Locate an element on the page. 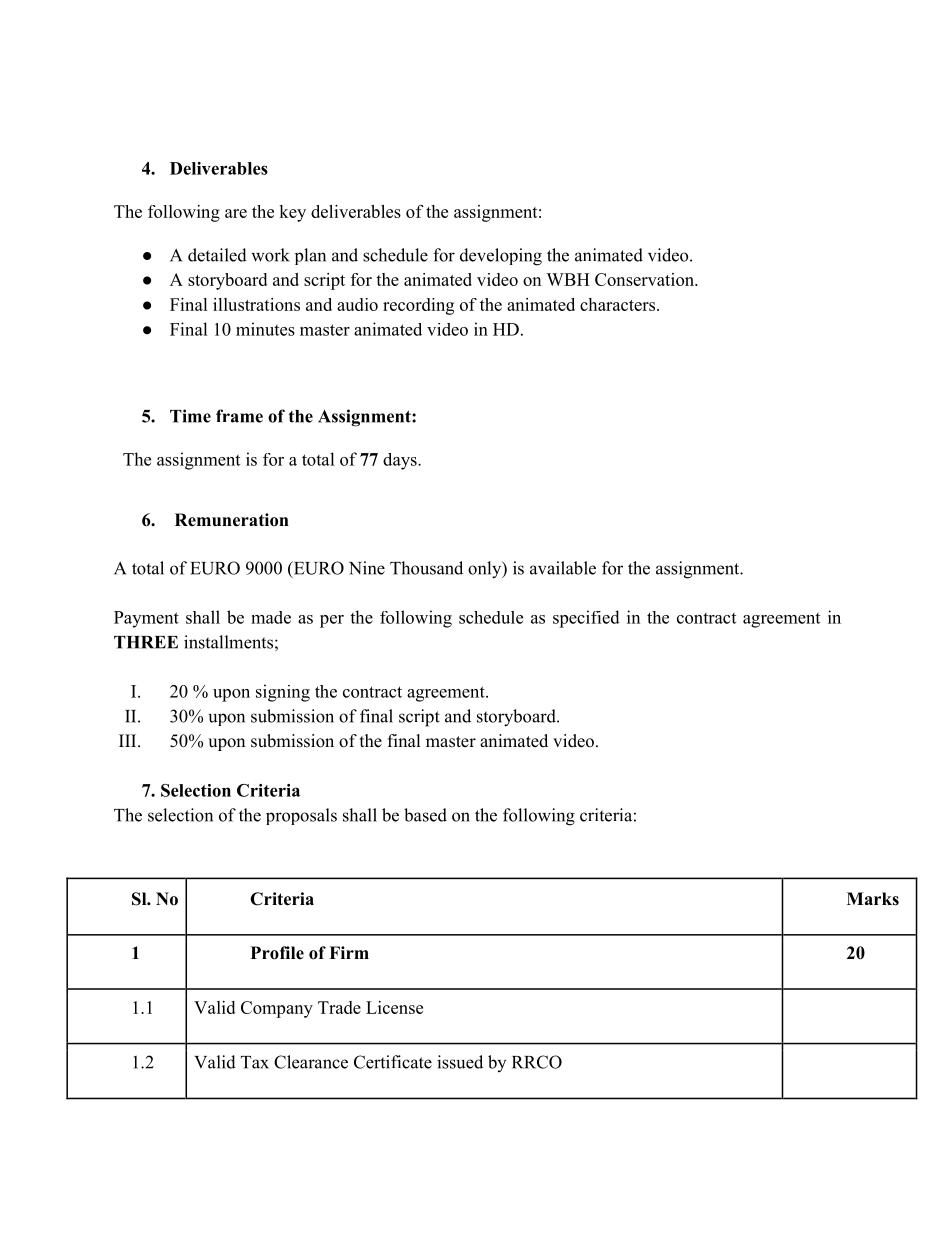  issued is located at coordinates (460, 1062).
